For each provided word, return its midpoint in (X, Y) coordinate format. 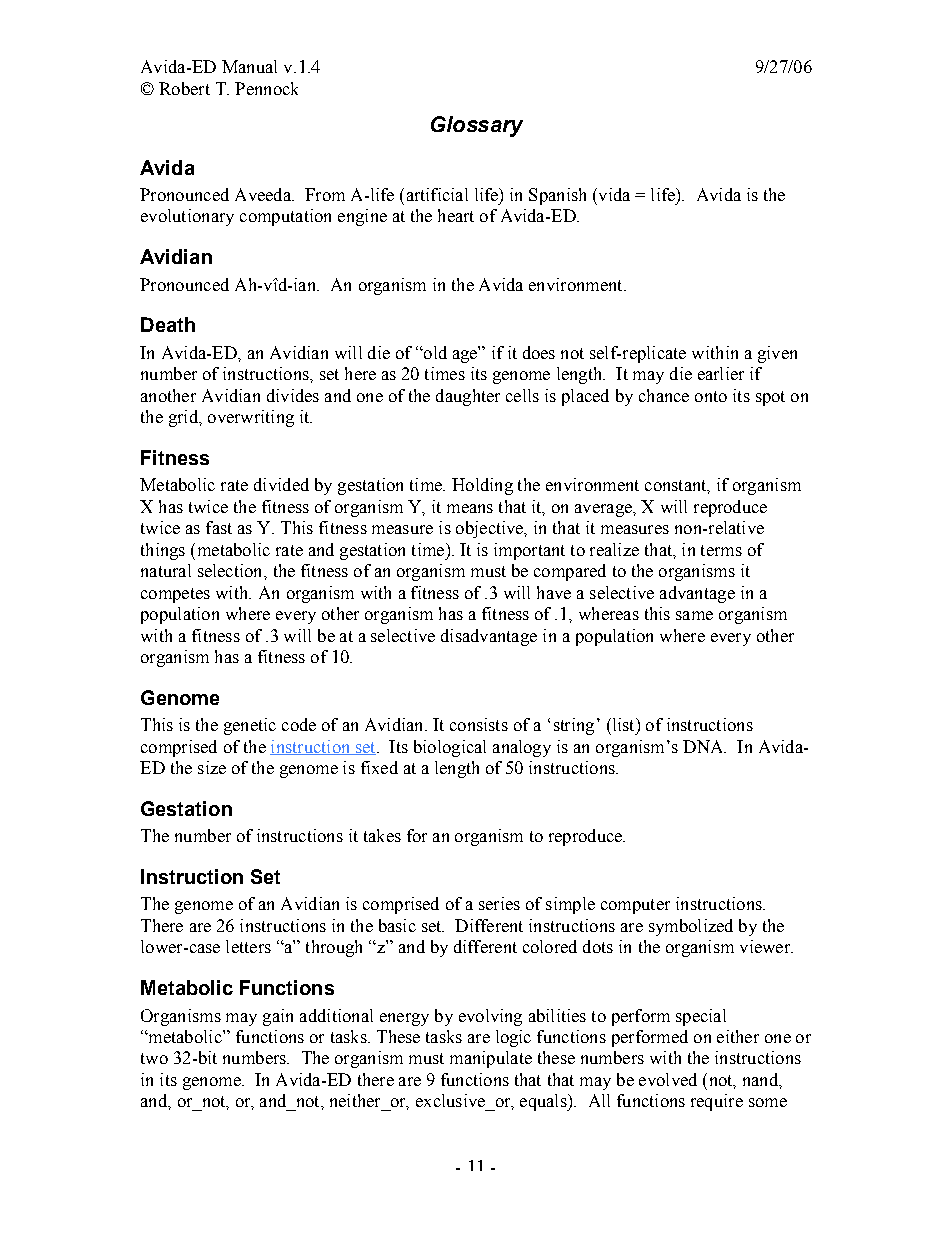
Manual (249, 66)
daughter (468, 397)
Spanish (557, 196)
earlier (721, 373)
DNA (704, 746)
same (694, 615)
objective (490, 529)
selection (231, 570)
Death (168, 324)
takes (382, 835)
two (154, 1058)
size (212, 767)
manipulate (491, 1059)
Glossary (477, 126)
